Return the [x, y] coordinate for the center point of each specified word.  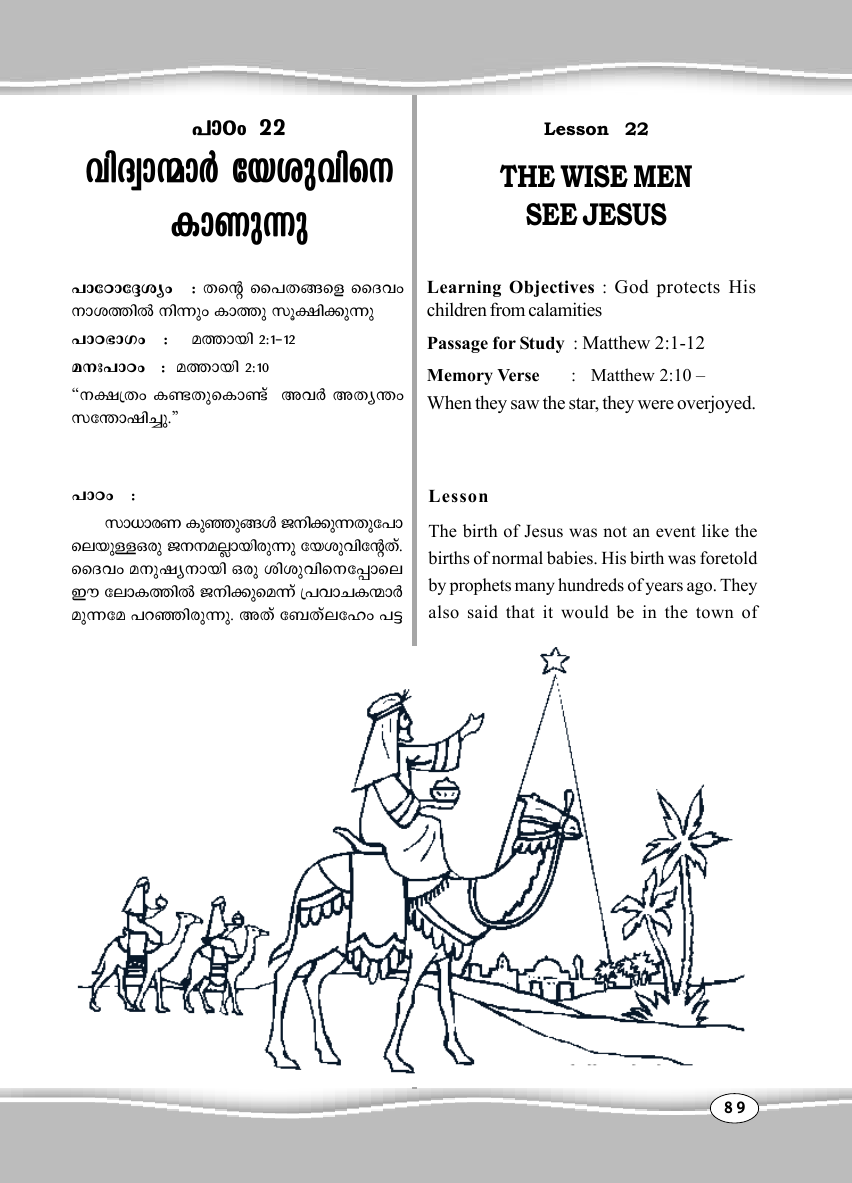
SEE [552, 214]
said [483, 612]
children [457, 309]
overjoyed [715, 404]
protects [688, 289]
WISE [594, 176]
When [449, 402]
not [615, 532]
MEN [663, 176]
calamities [565, 309]
